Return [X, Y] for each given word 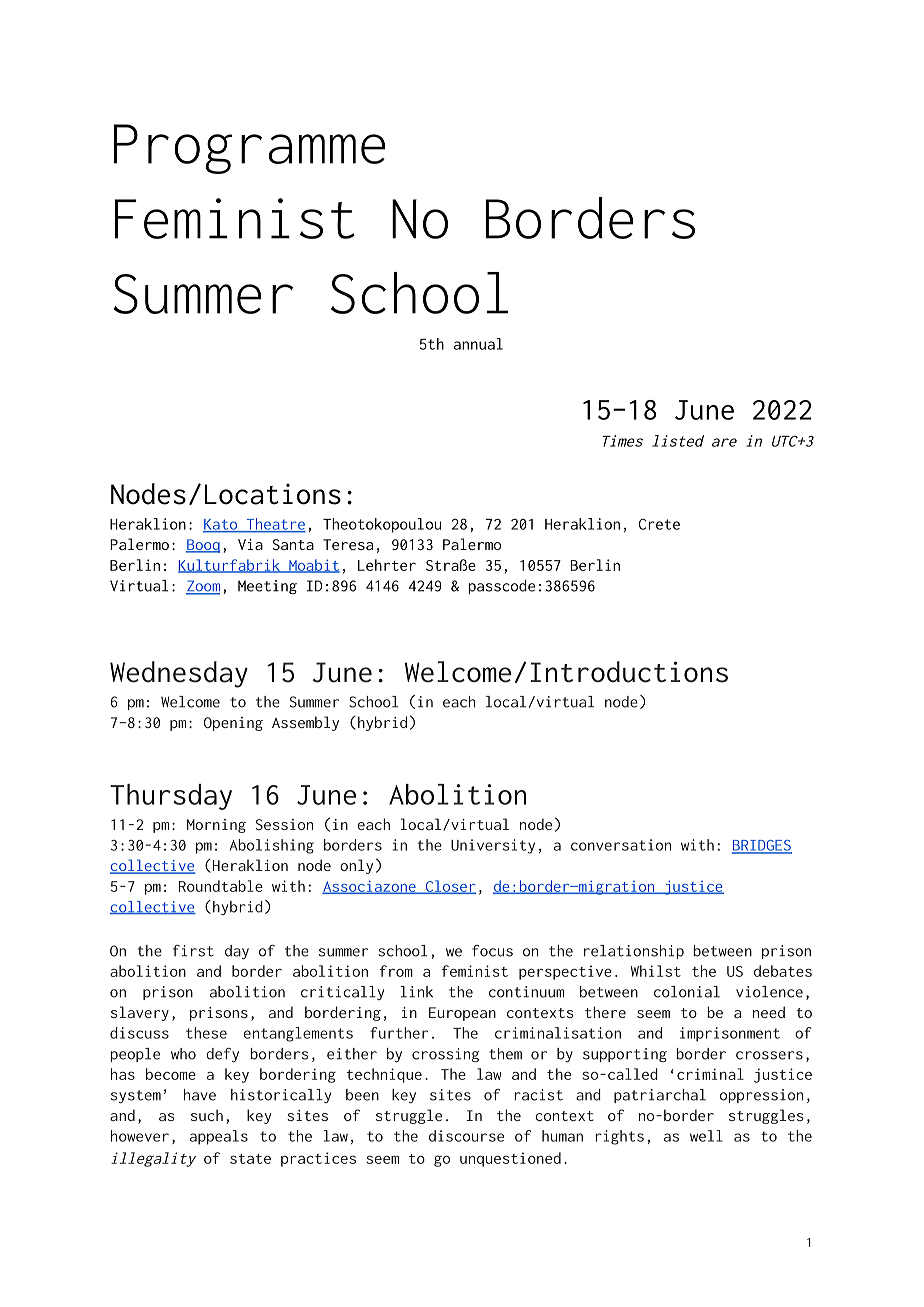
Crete [659, 524]
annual [478, 344]
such [207, 1115]
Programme [250, 149]
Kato [221, 525]
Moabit [313, 566]
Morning [216, 826]
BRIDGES [762, 846]
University [493, 846]
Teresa [348, 544]
